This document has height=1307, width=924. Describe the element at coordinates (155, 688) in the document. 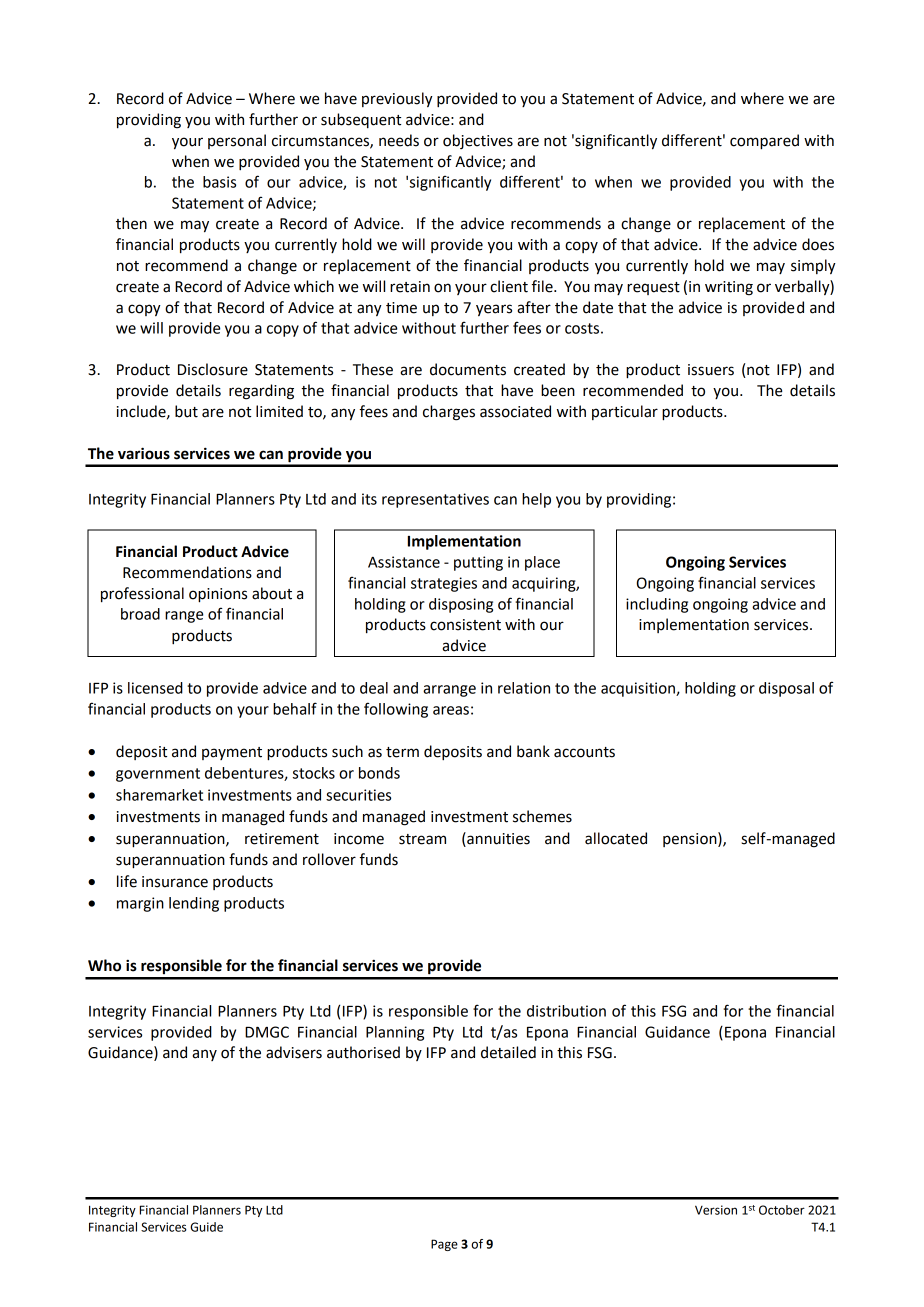

I see `licensed` at that location.
